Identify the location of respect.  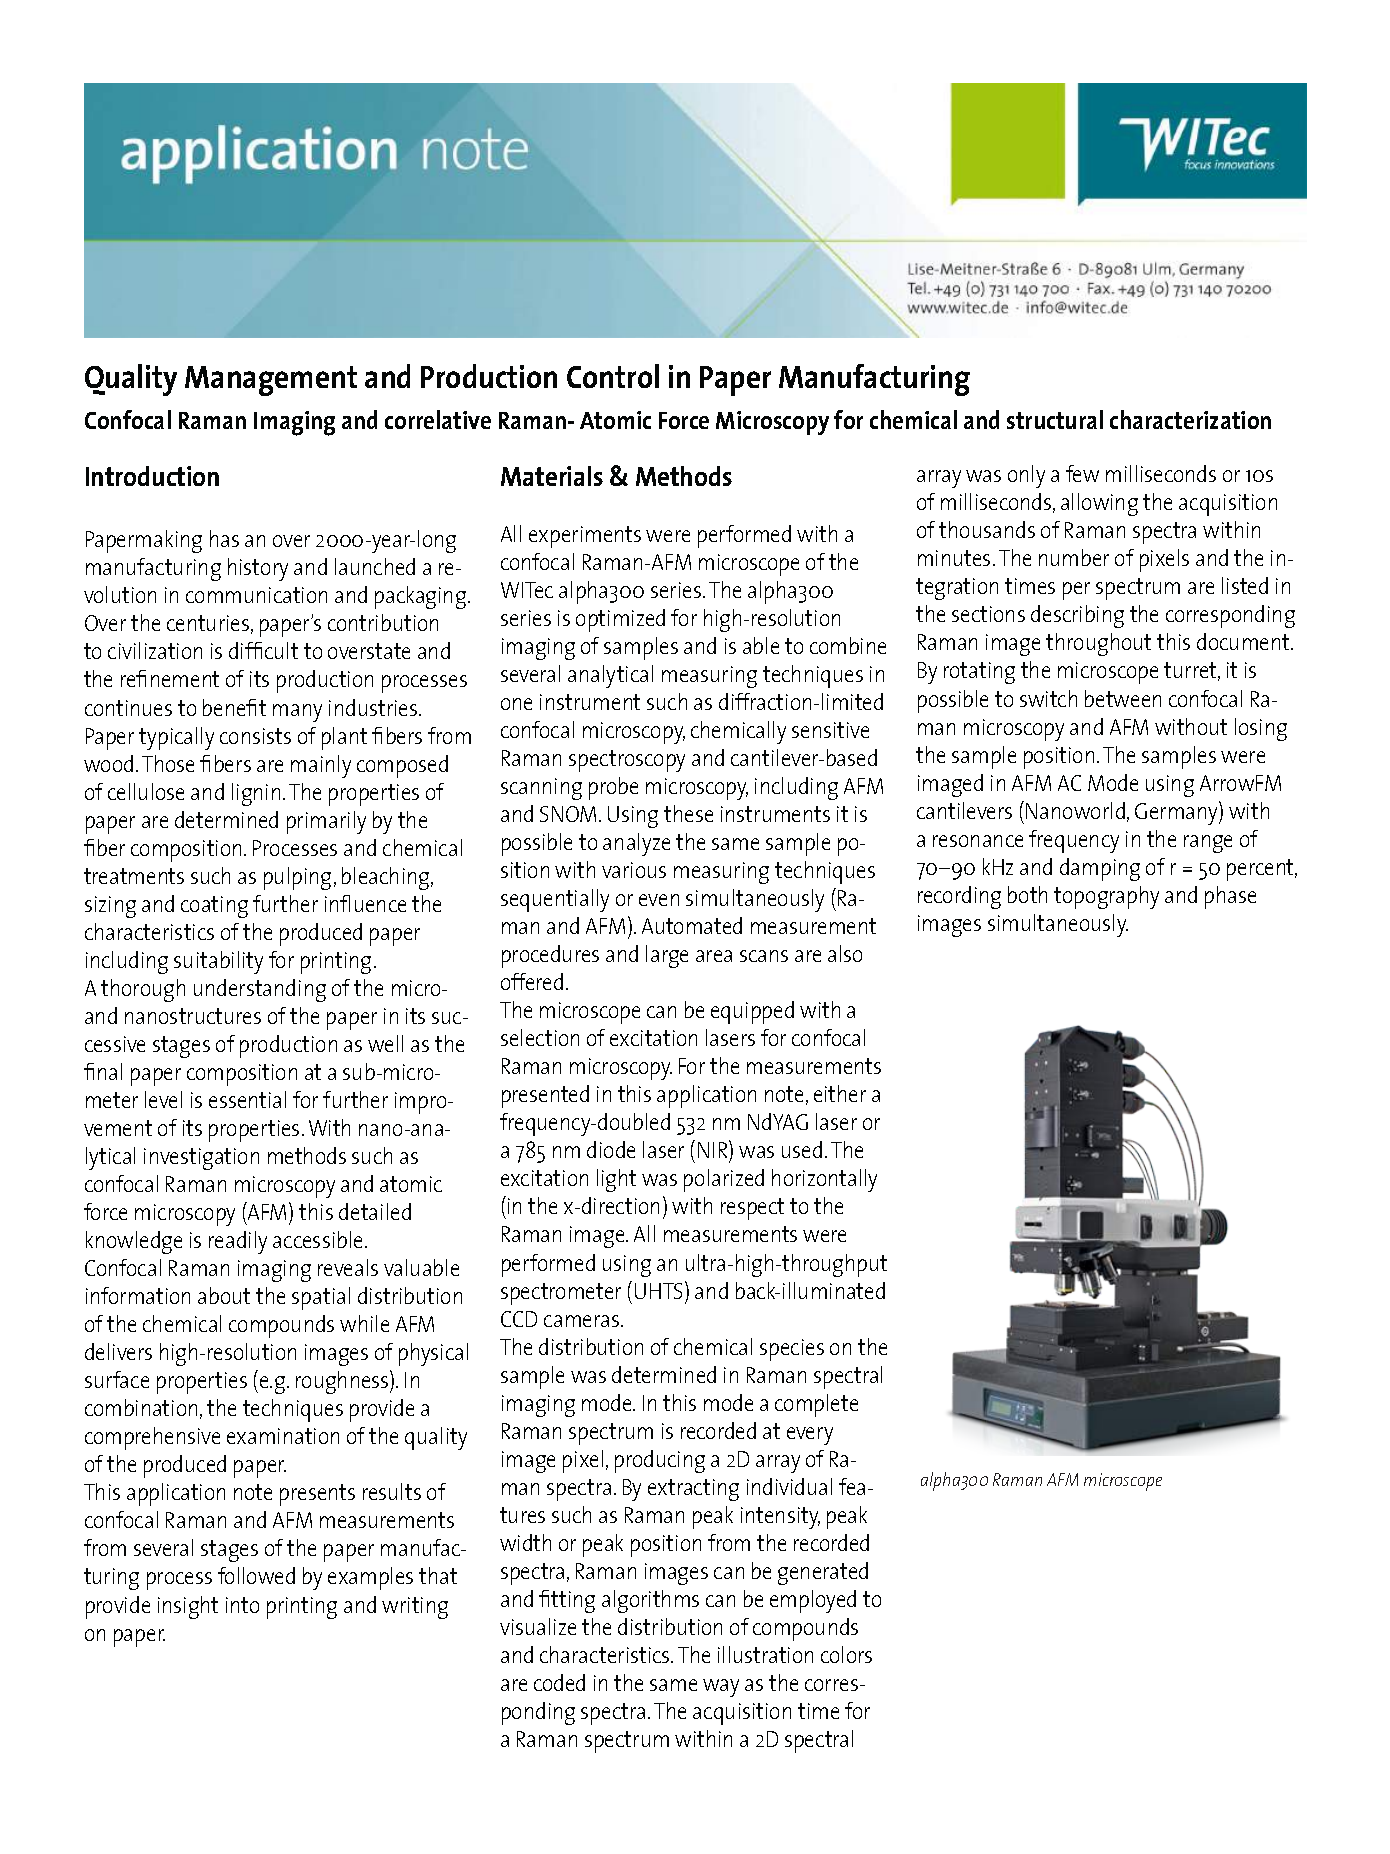
(752, 1209).
